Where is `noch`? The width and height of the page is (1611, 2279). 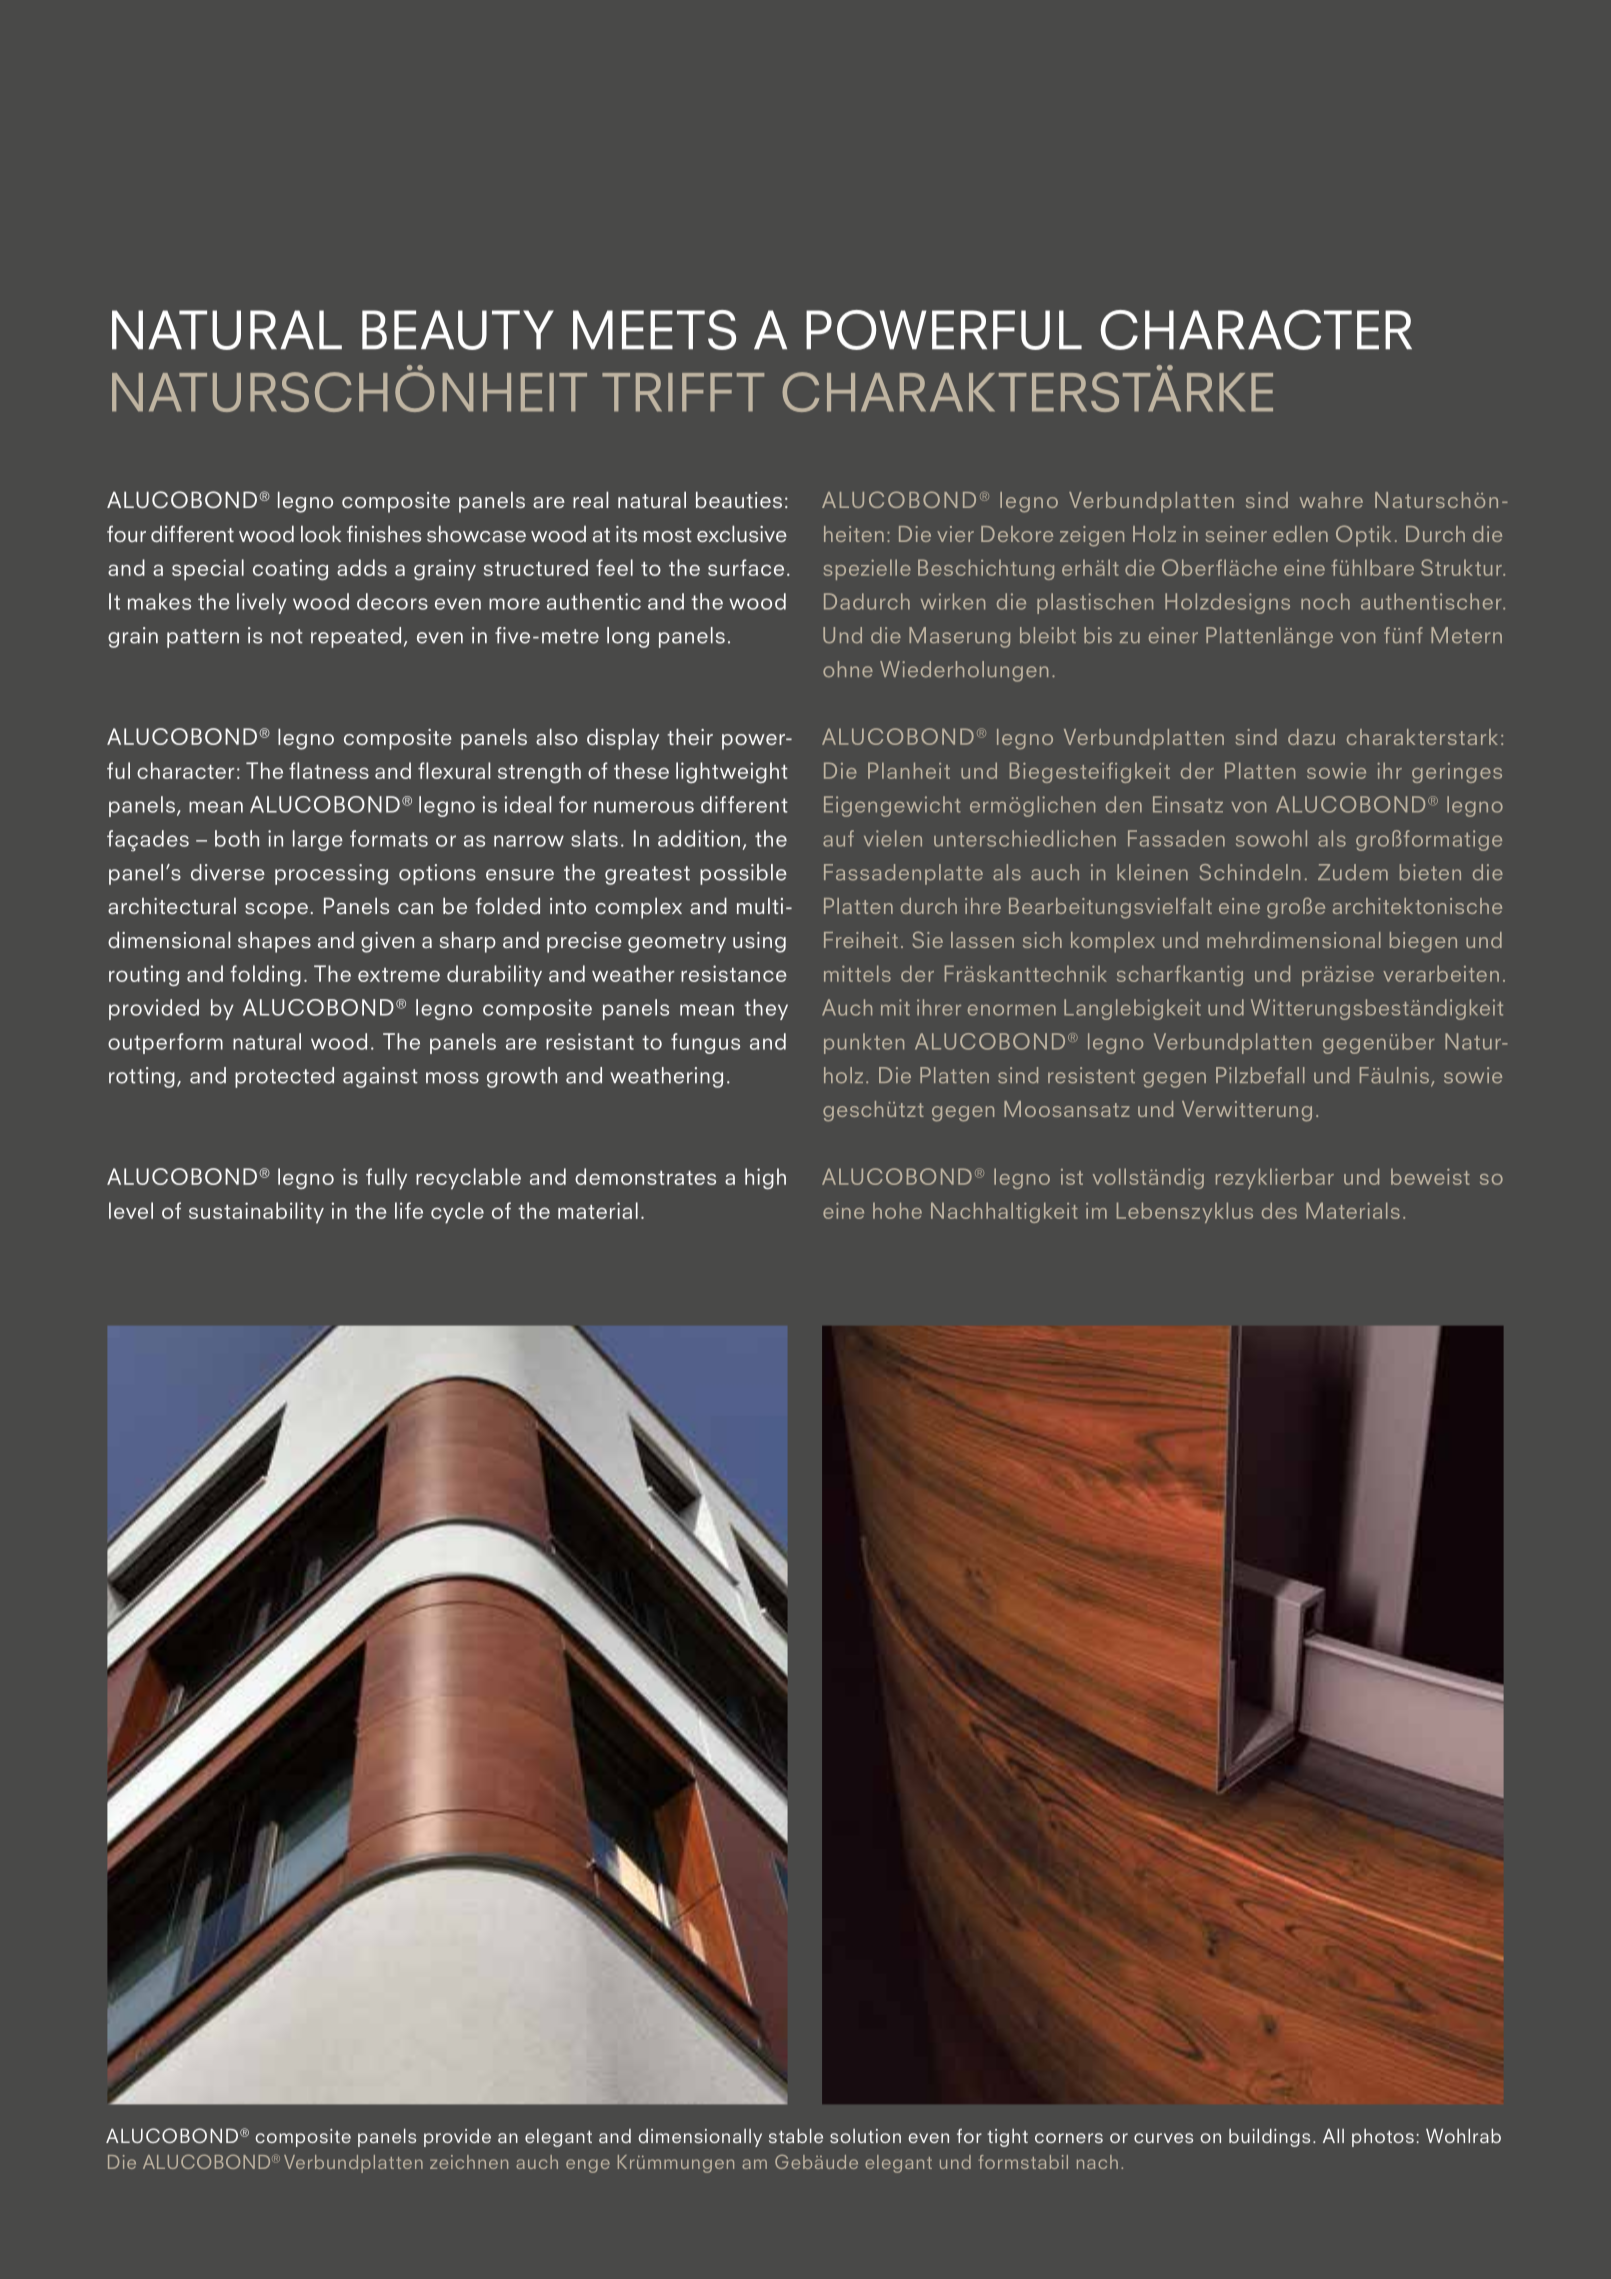 noch is located at coordinates (1325, 601).
